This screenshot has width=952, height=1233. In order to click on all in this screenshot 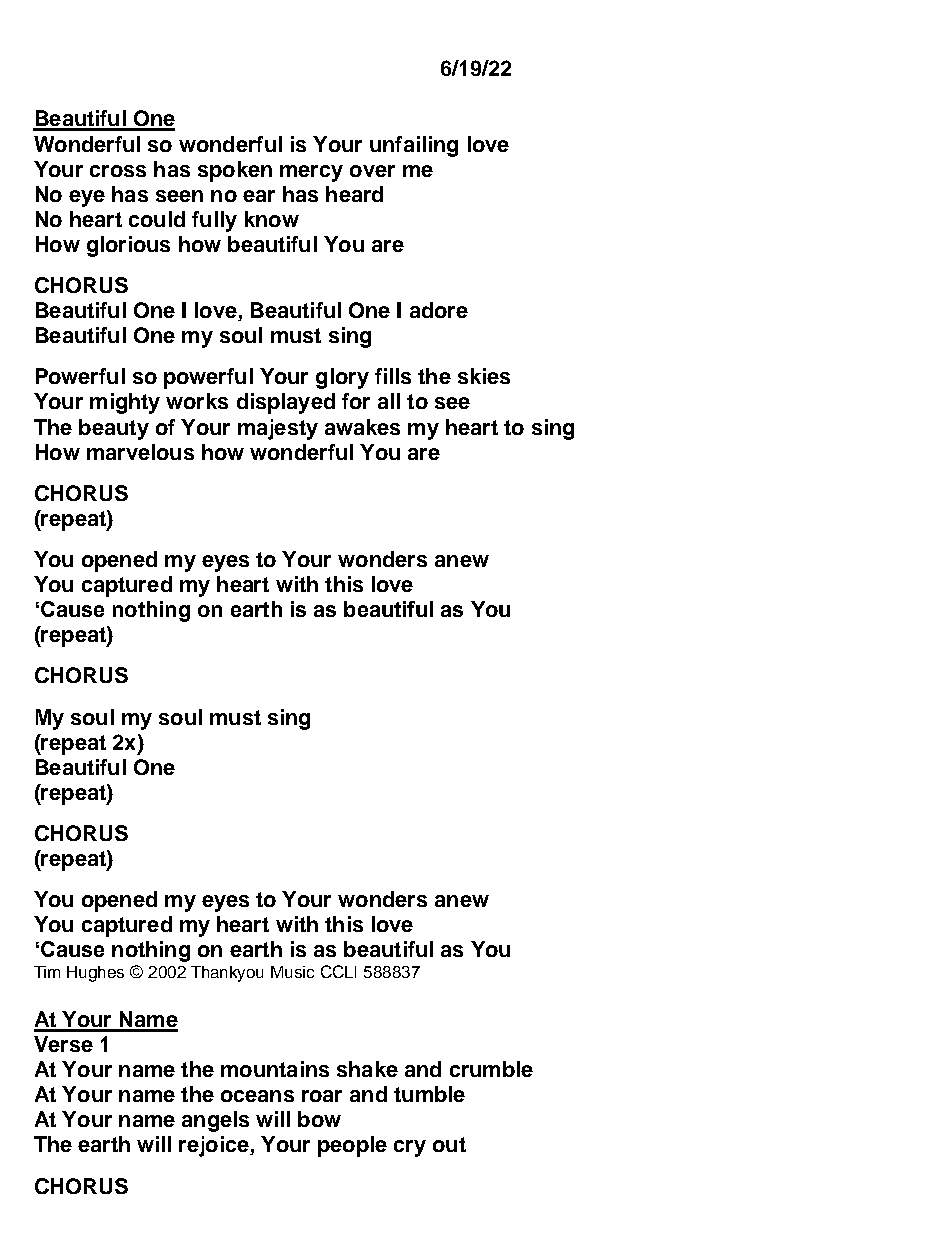, I will do `click(389, 401)`.
